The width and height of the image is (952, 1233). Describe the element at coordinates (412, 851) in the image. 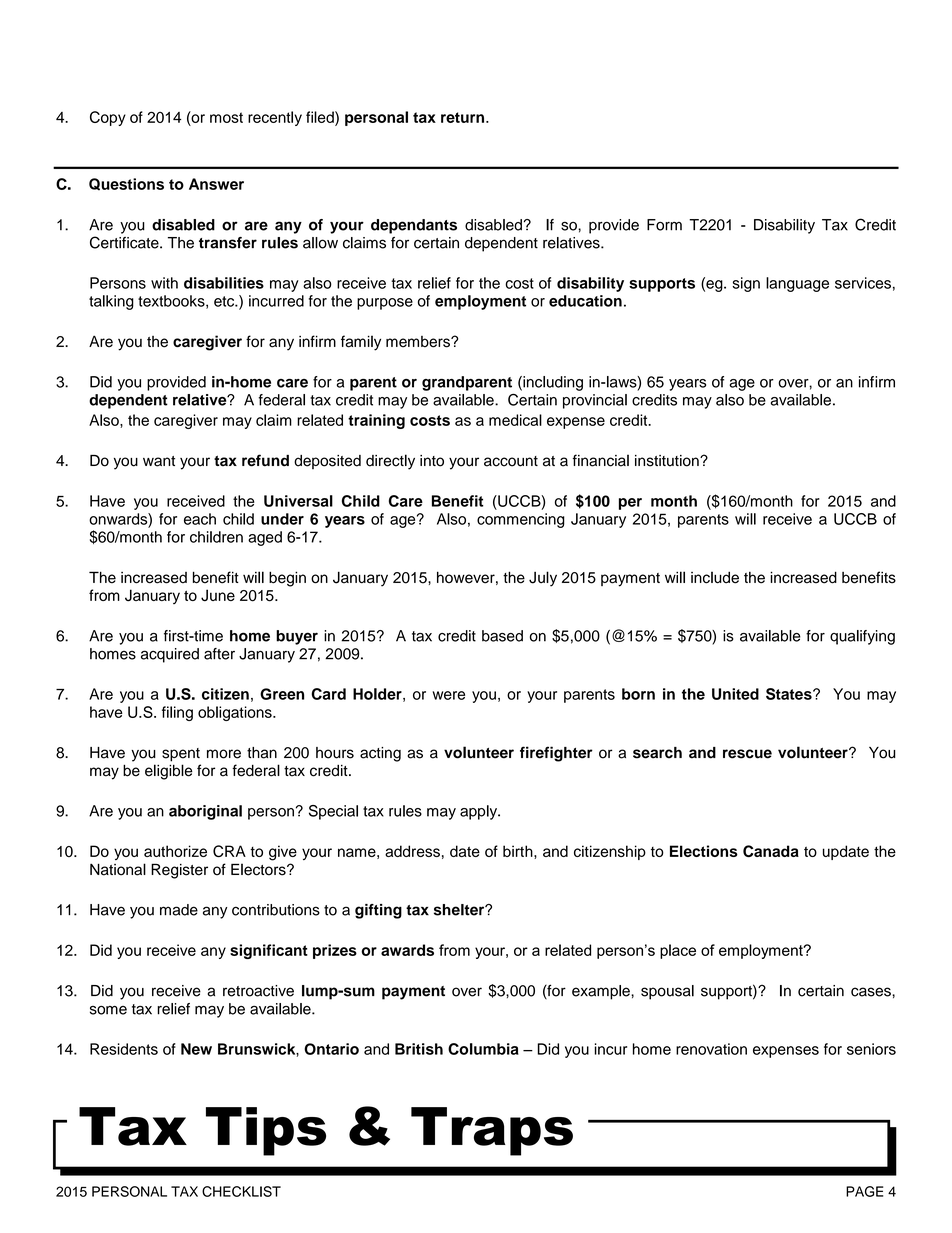

I see `address` at that location.
